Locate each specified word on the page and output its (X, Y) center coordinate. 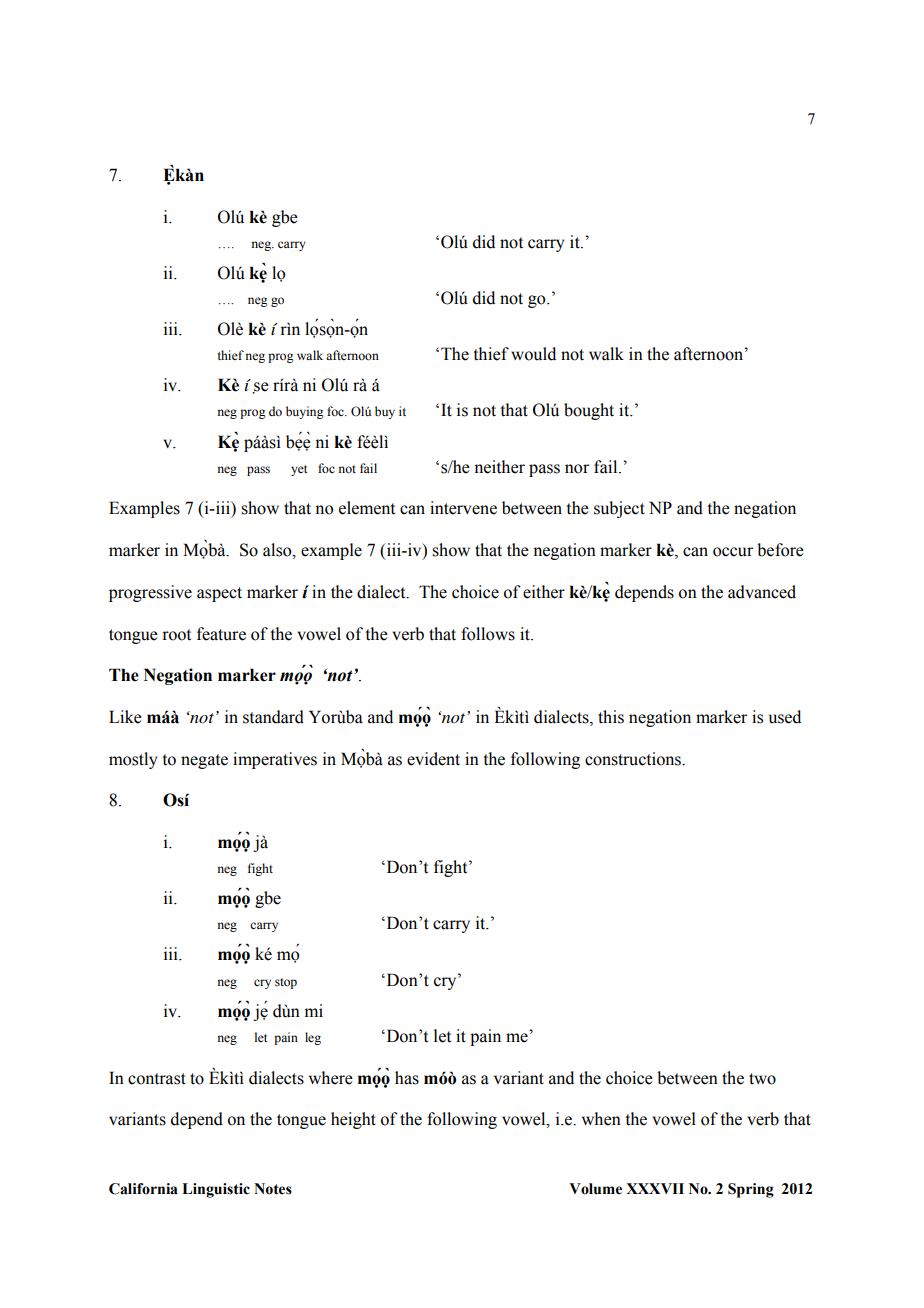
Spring (751, 1190)
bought (589, 411)
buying (305, 412)
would (533, 354)
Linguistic (216, 1190)
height (353, 1120)
